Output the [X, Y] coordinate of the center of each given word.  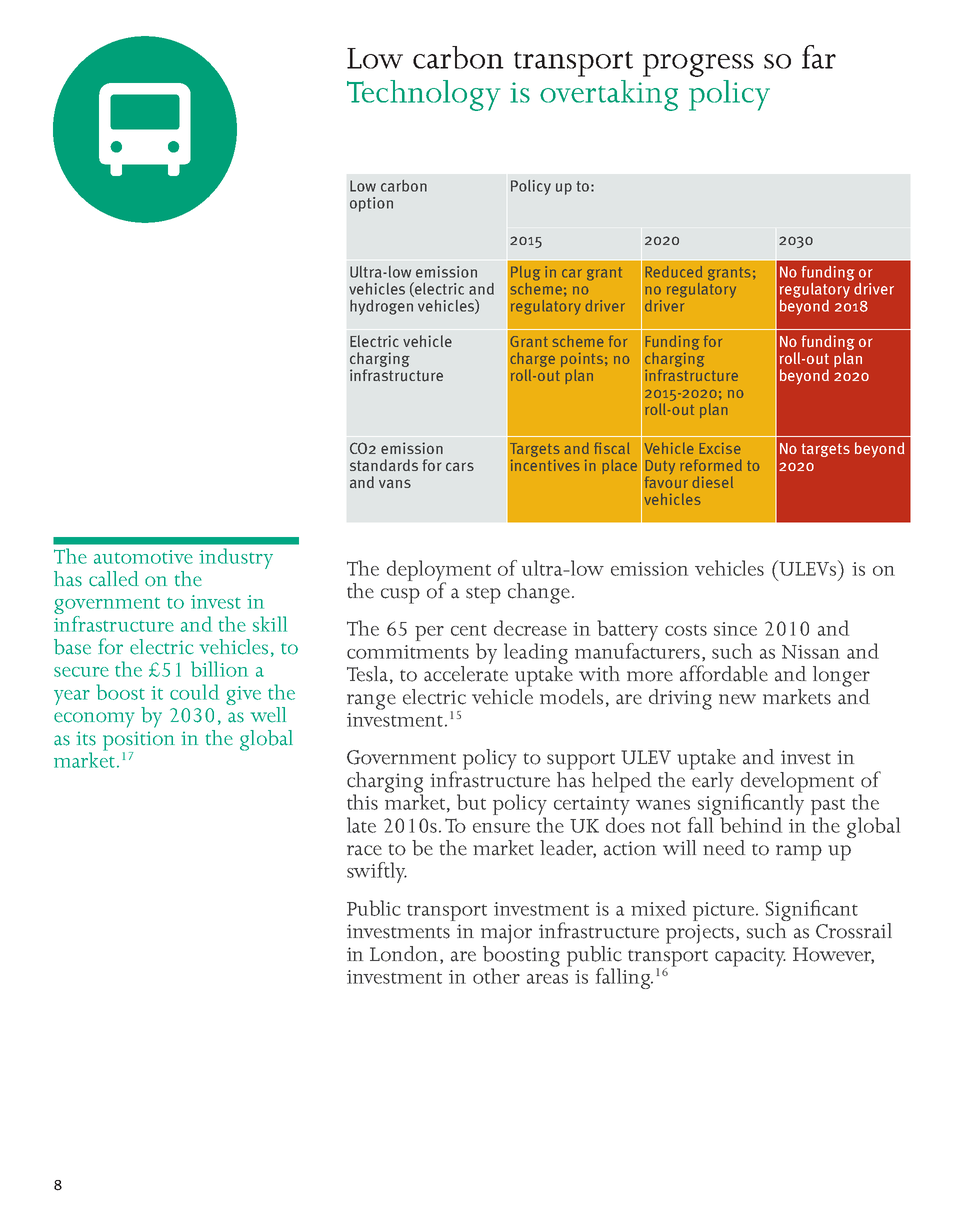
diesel [713, 482]
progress [698, 65]
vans [395, 483]
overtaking [609, 95]
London [405, 954]
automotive [143, 557]
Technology [424, 95]
